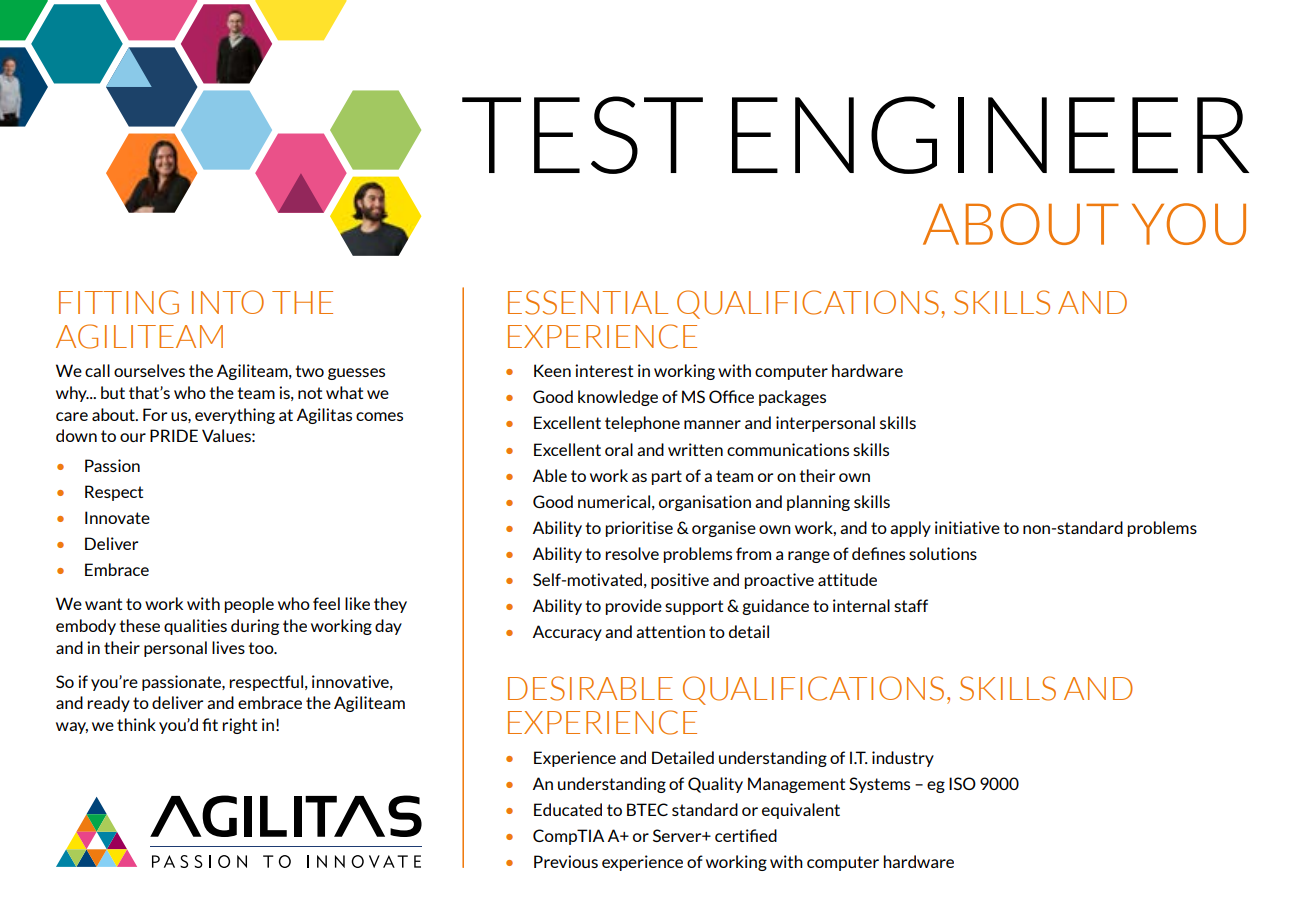 Image resolution: width=1308 pixels, height=924 pixels. What do you see at coordinates (136, 724) in the document?
I see `think` at bounding box center [136, 724].
